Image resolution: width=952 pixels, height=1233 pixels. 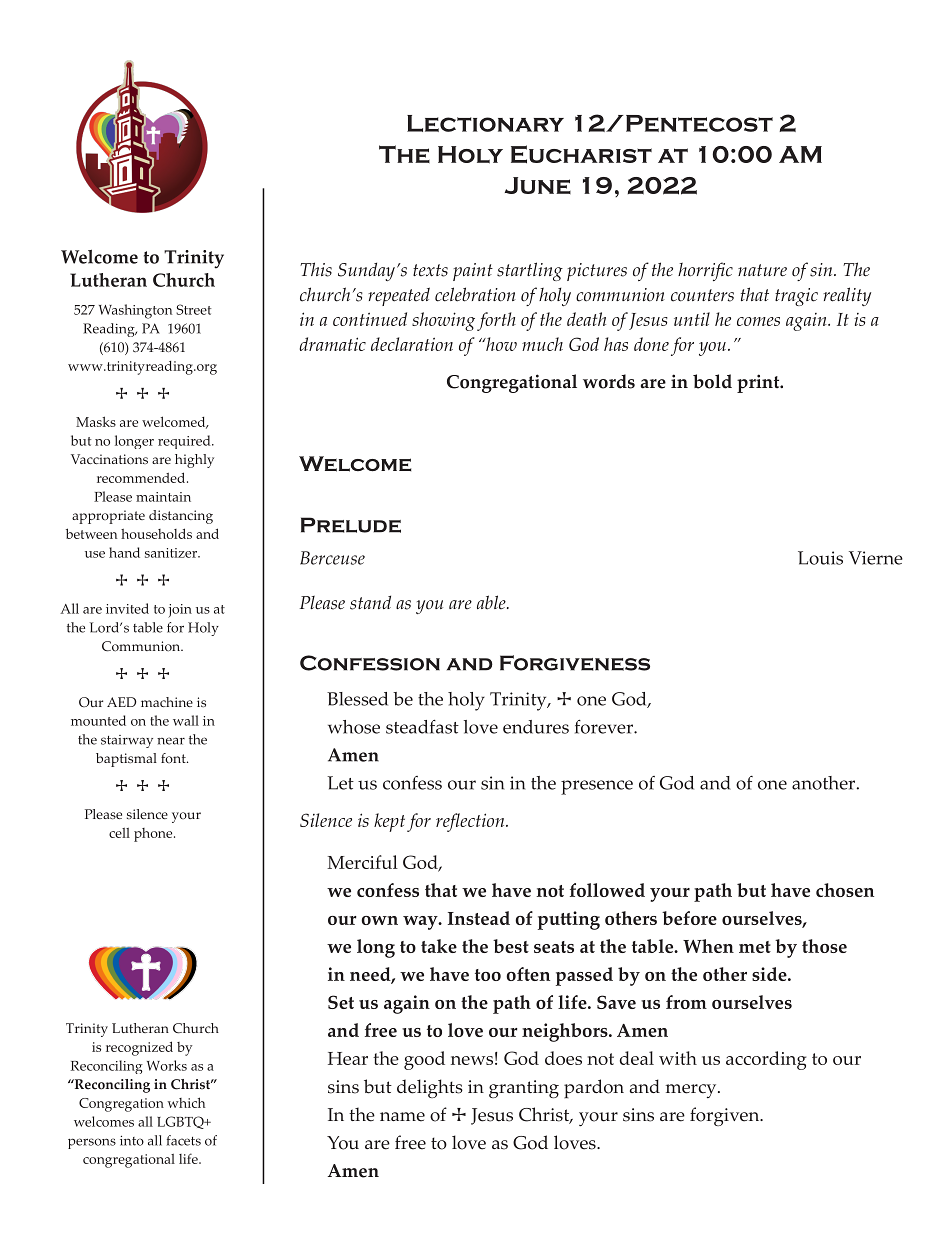 I want to click on delights, so click(x=430, y=1088).
